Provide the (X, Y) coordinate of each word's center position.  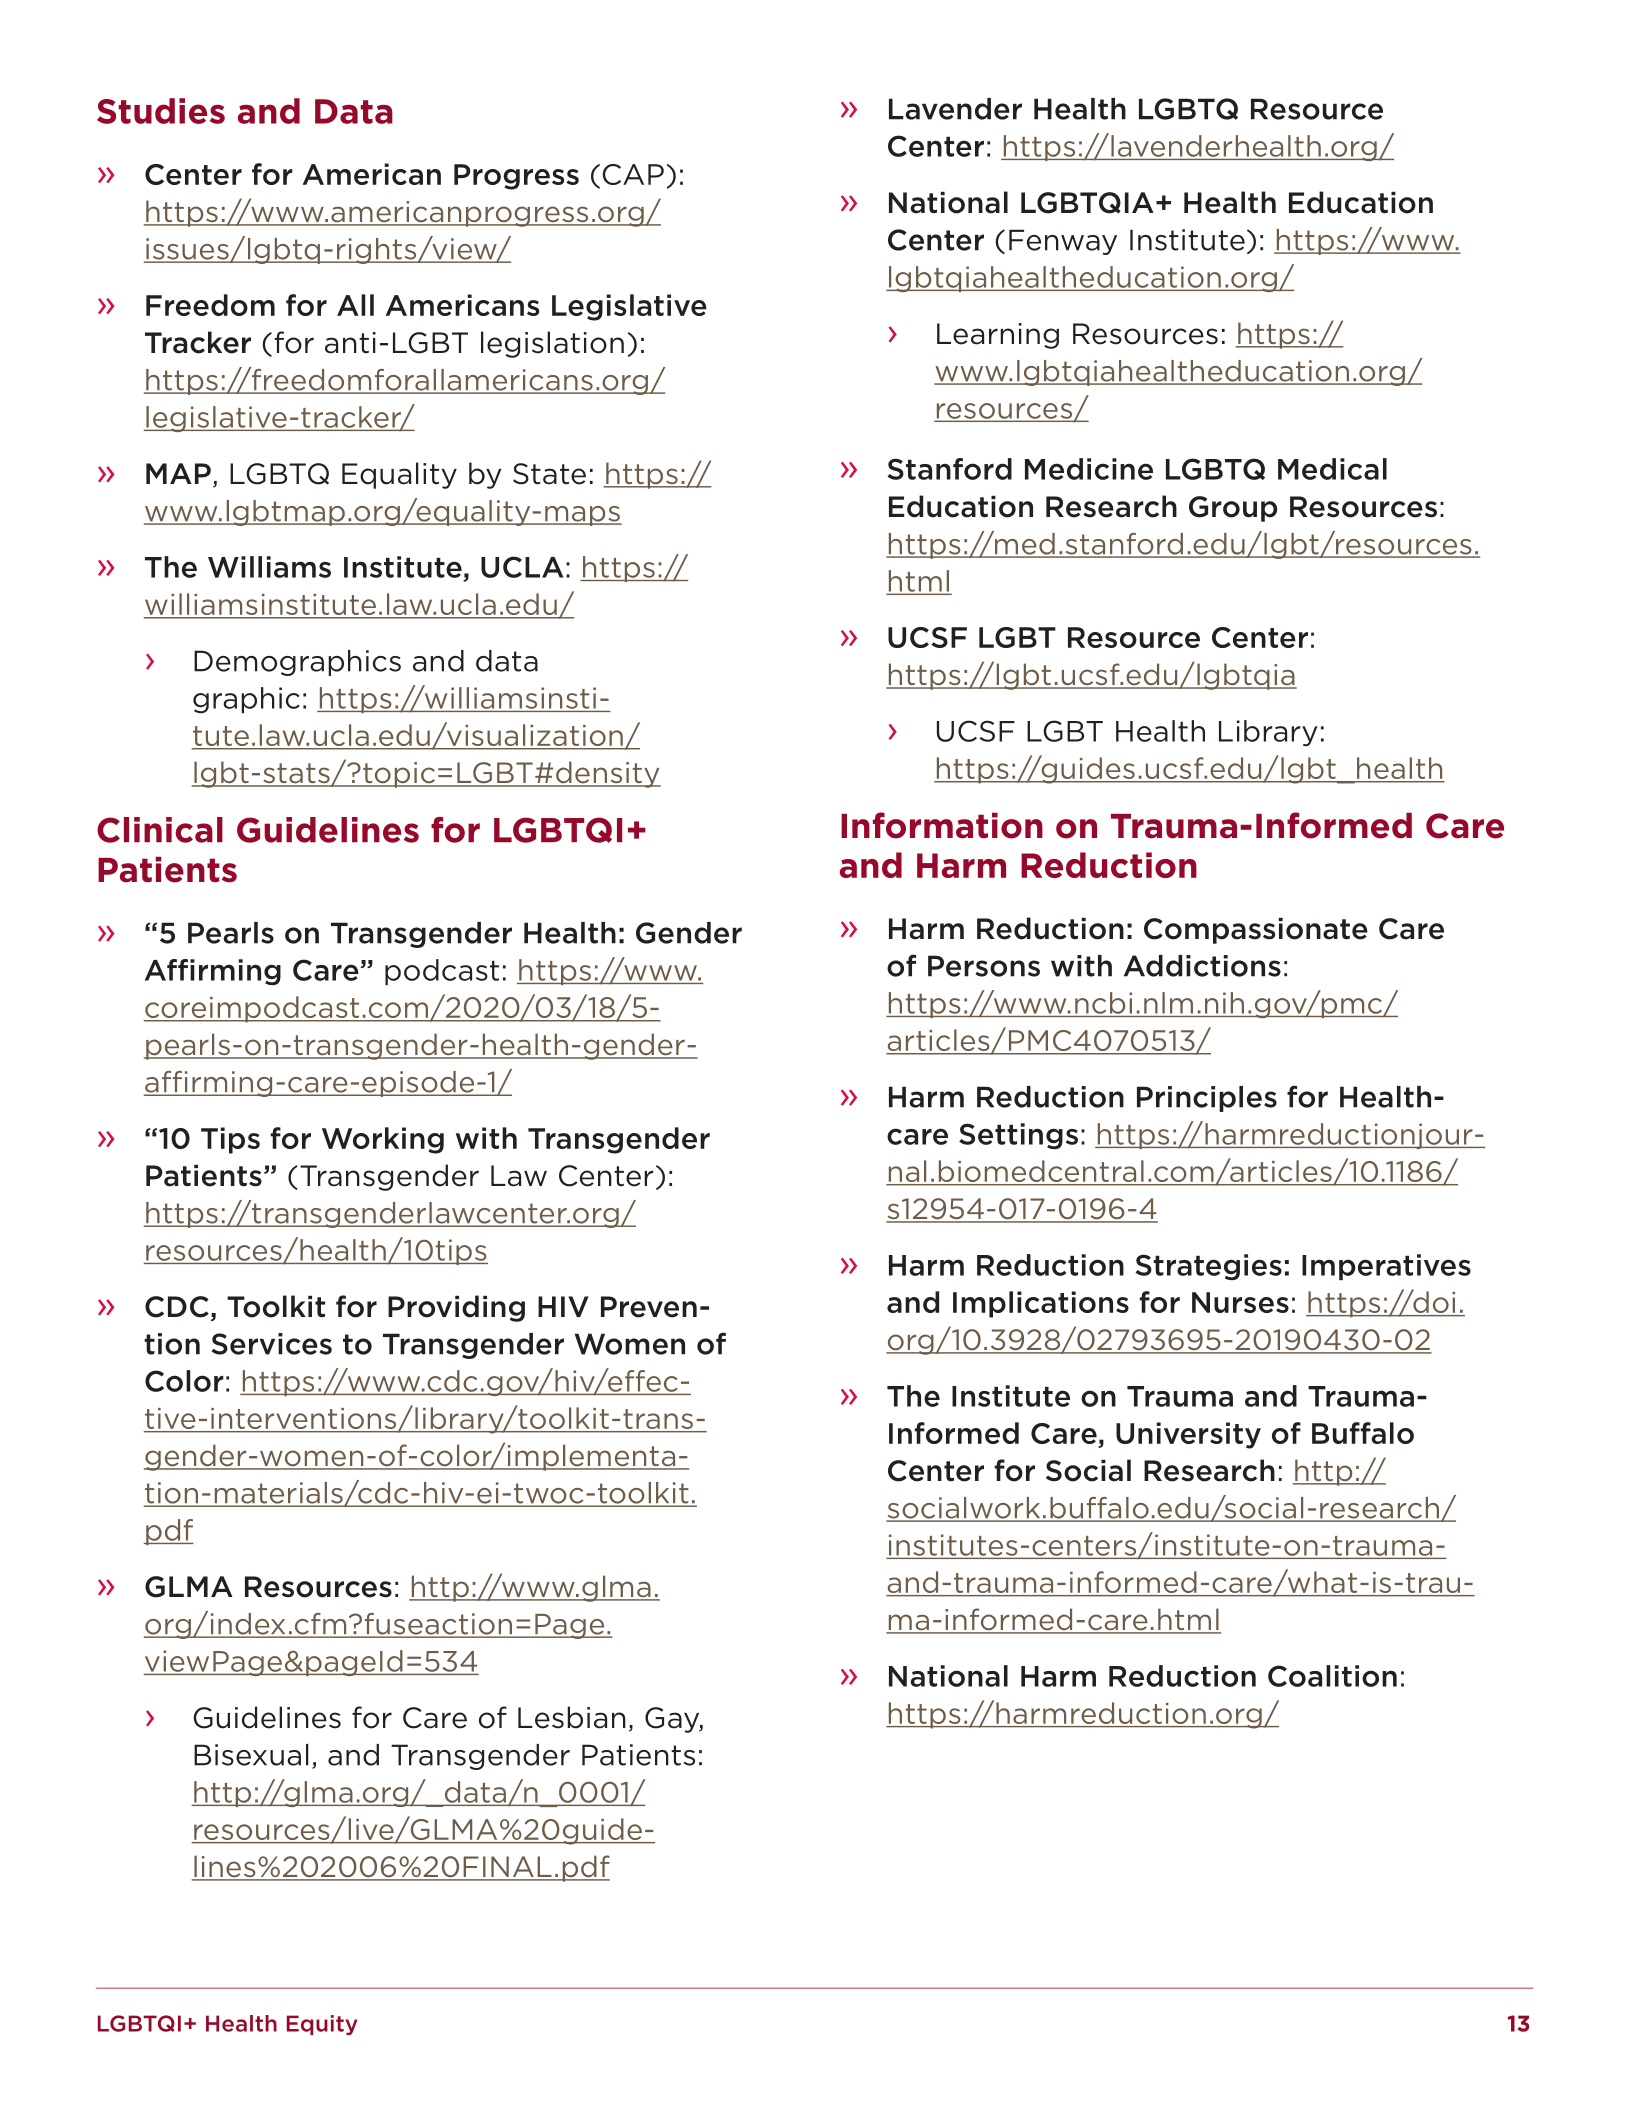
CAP (633, 174)
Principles (1207, 1099)
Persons (984, 966)
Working (383, 1140)
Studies (161, 111)
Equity (322, 2025)
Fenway (1063, 242)
